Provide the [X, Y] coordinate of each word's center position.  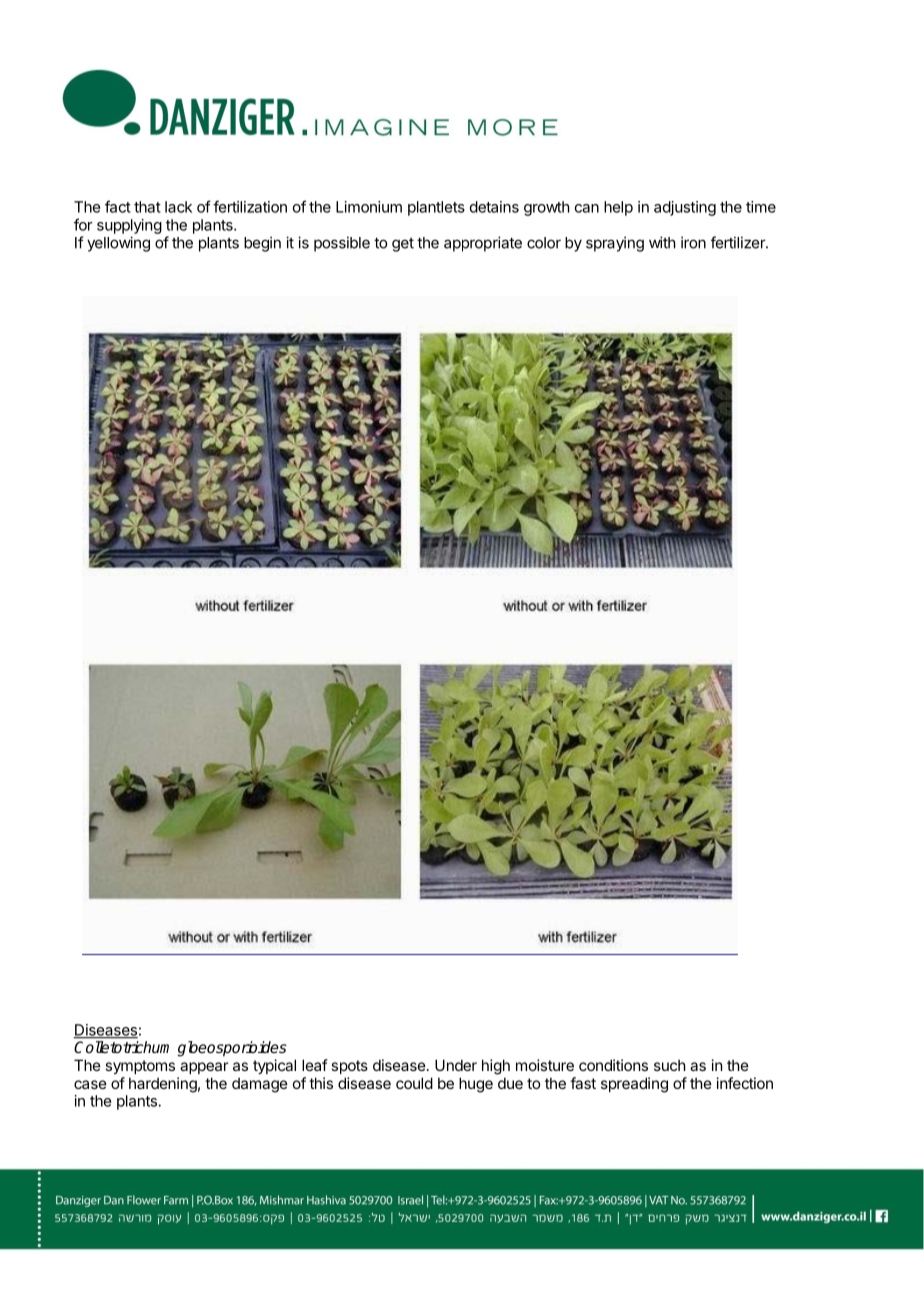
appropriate [483, 244]
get [403, 245]
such [670, 1065]
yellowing [118, 244]
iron [693, 242]
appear [204, 1068]
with [662, 242]
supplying [129, 226]
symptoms [140, 1067]
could [414, 1083]
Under [456, 1065]
